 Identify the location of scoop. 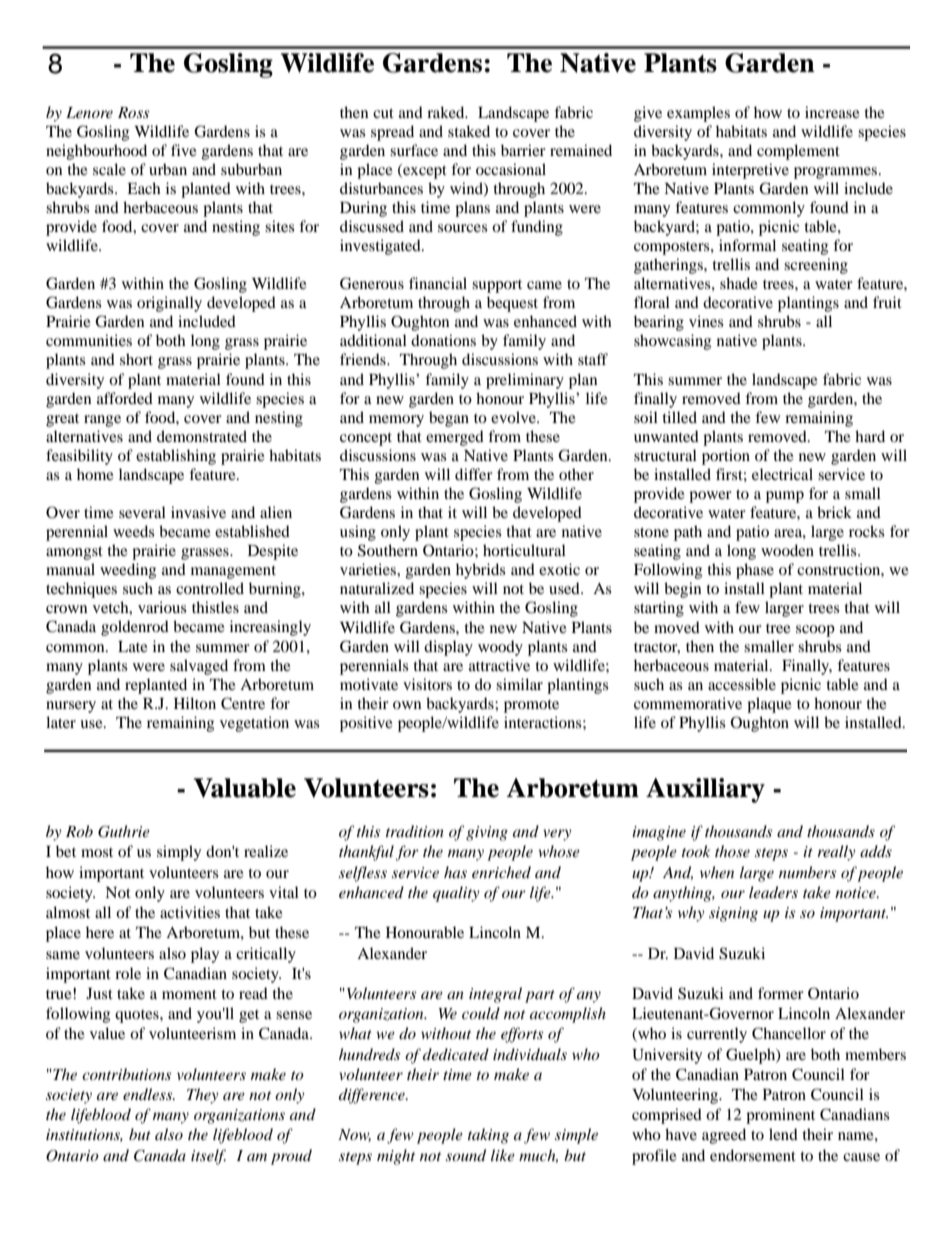
(815, 631).
